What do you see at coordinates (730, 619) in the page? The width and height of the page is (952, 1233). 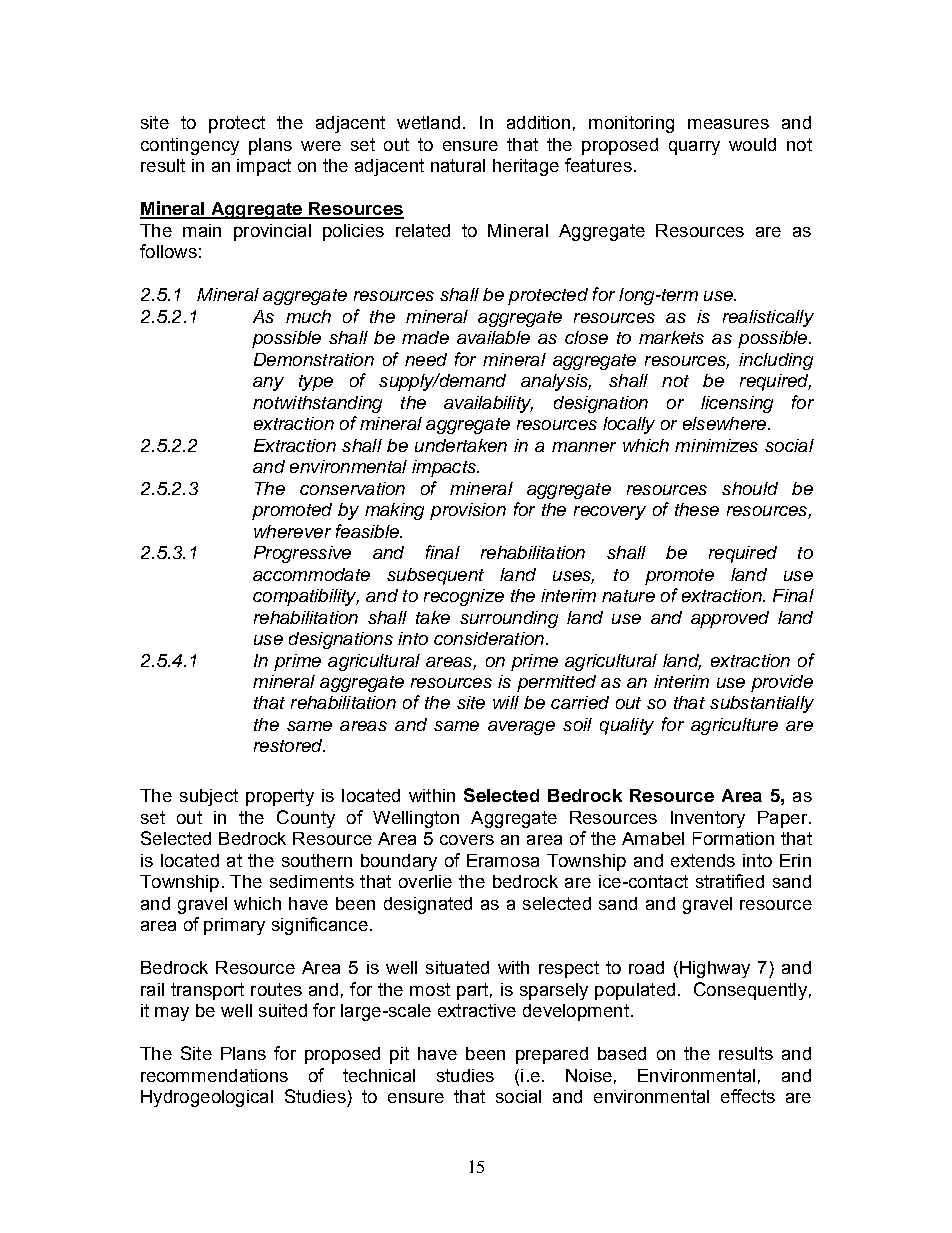 I see `approved` at bounding box center [730, 619].
